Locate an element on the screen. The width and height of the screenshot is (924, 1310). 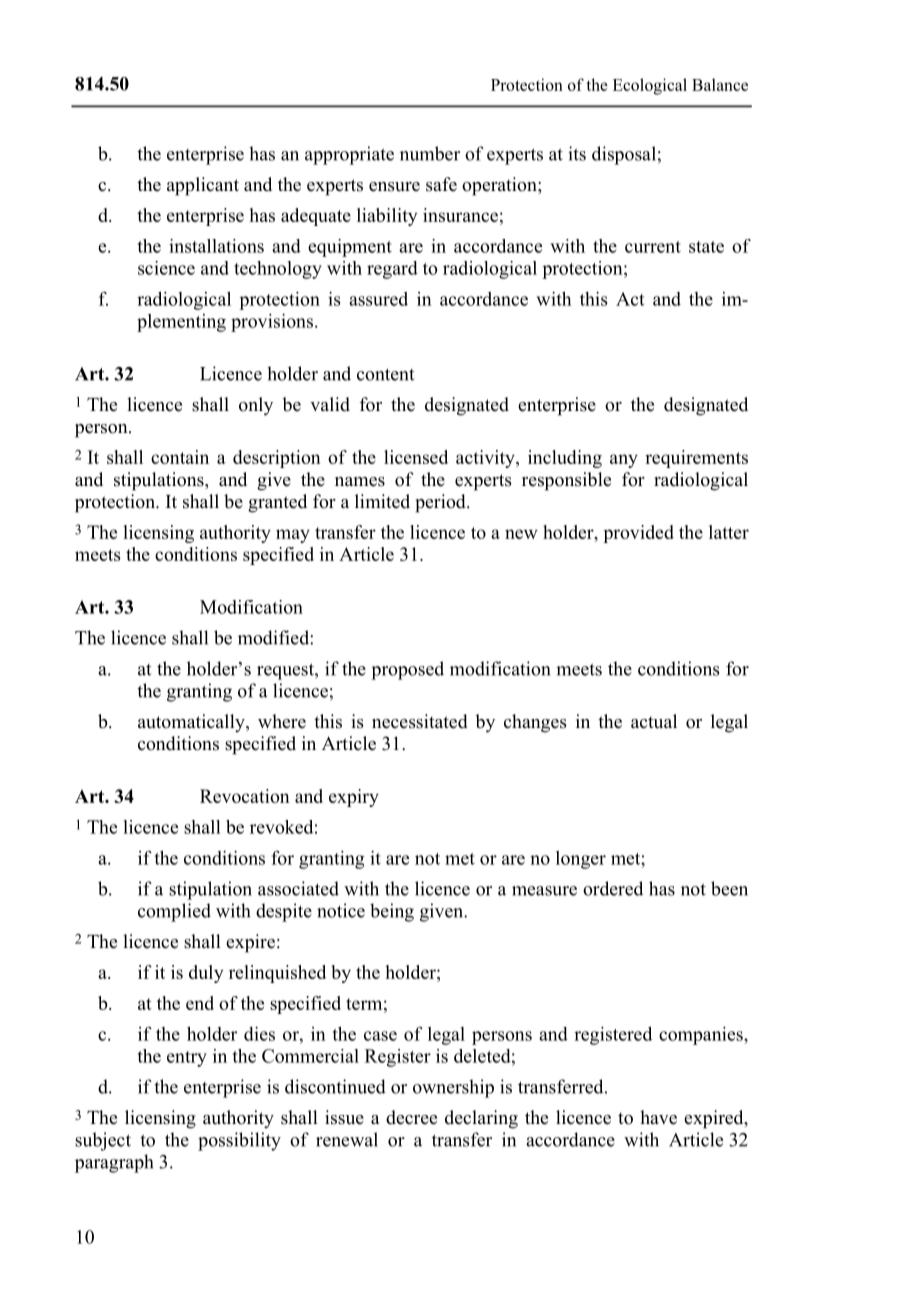
decree is located at coordinates (411, 1117).
